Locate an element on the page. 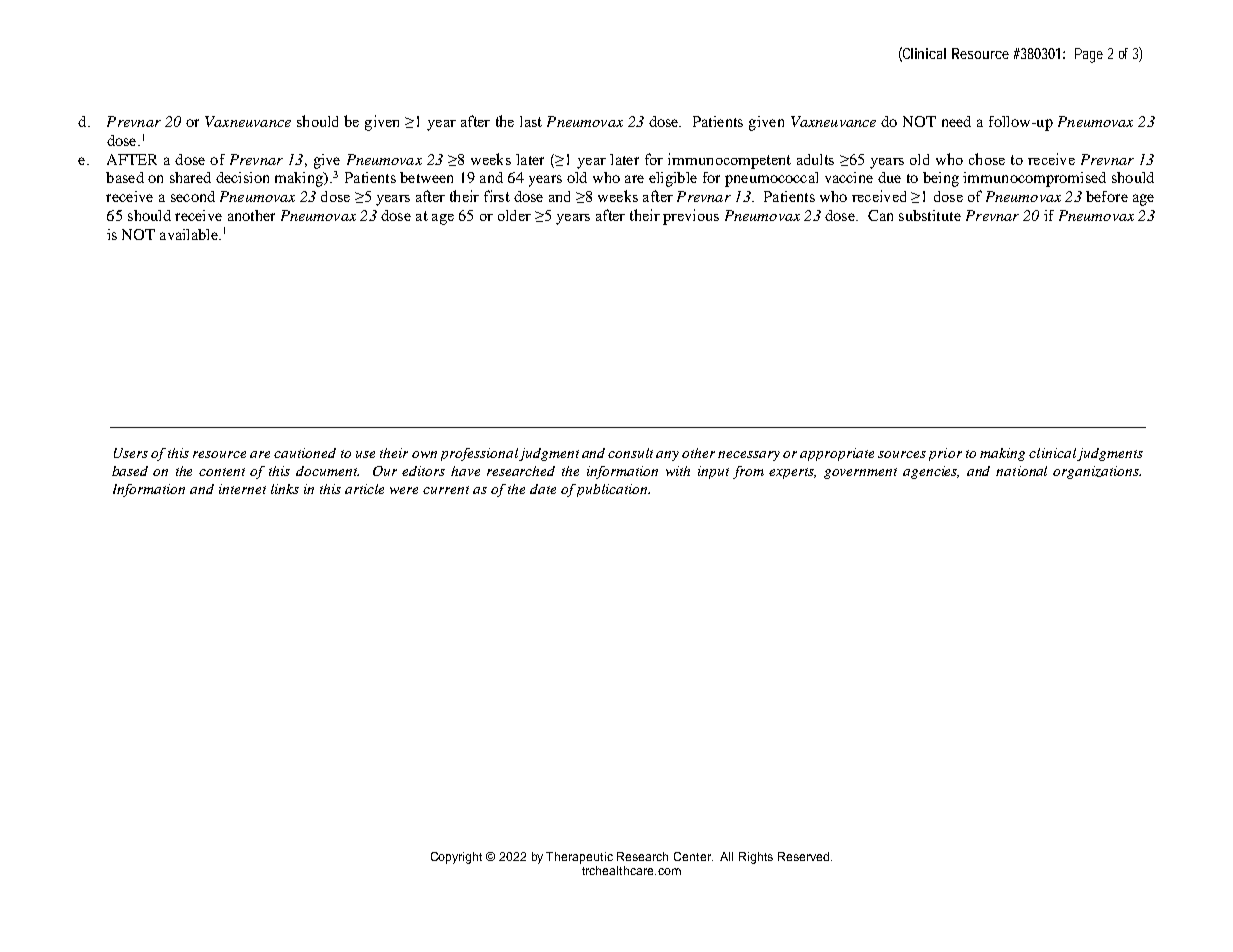 This document has width=1233, height=952. publication is located at coordinates (613, 490).
